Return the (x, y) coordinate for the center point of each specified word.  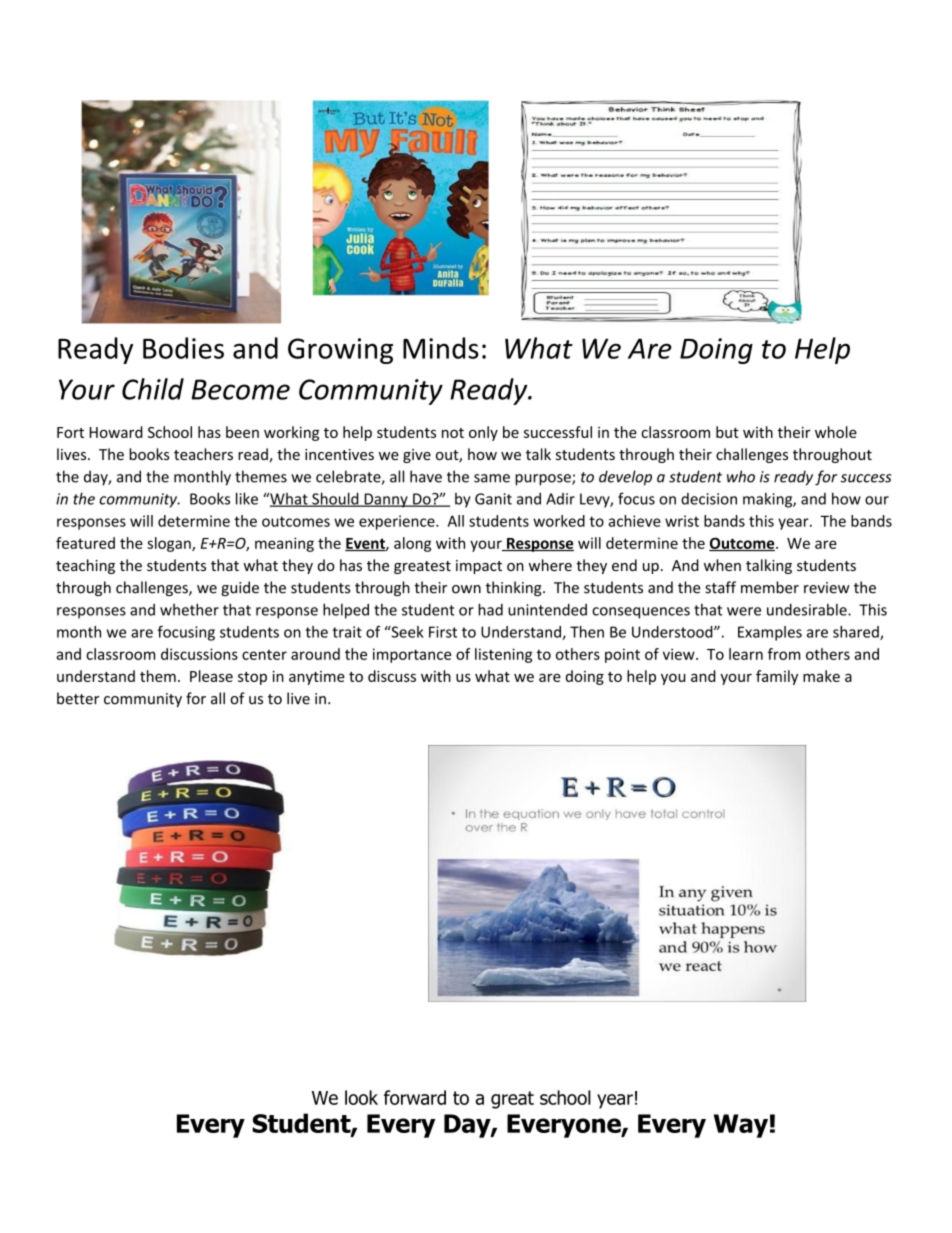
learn (746, 654)
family (777, 677)
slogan (170, 544)
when (722, 565)
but (727, 432)
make (821, 676)
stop (252, 678)
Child (153, 389)
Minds (441, 348)
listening (503, 655)
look (361, 1097)
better (78, 698)
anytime (317, 678)
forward (415, 1097)
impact (479, 567)
